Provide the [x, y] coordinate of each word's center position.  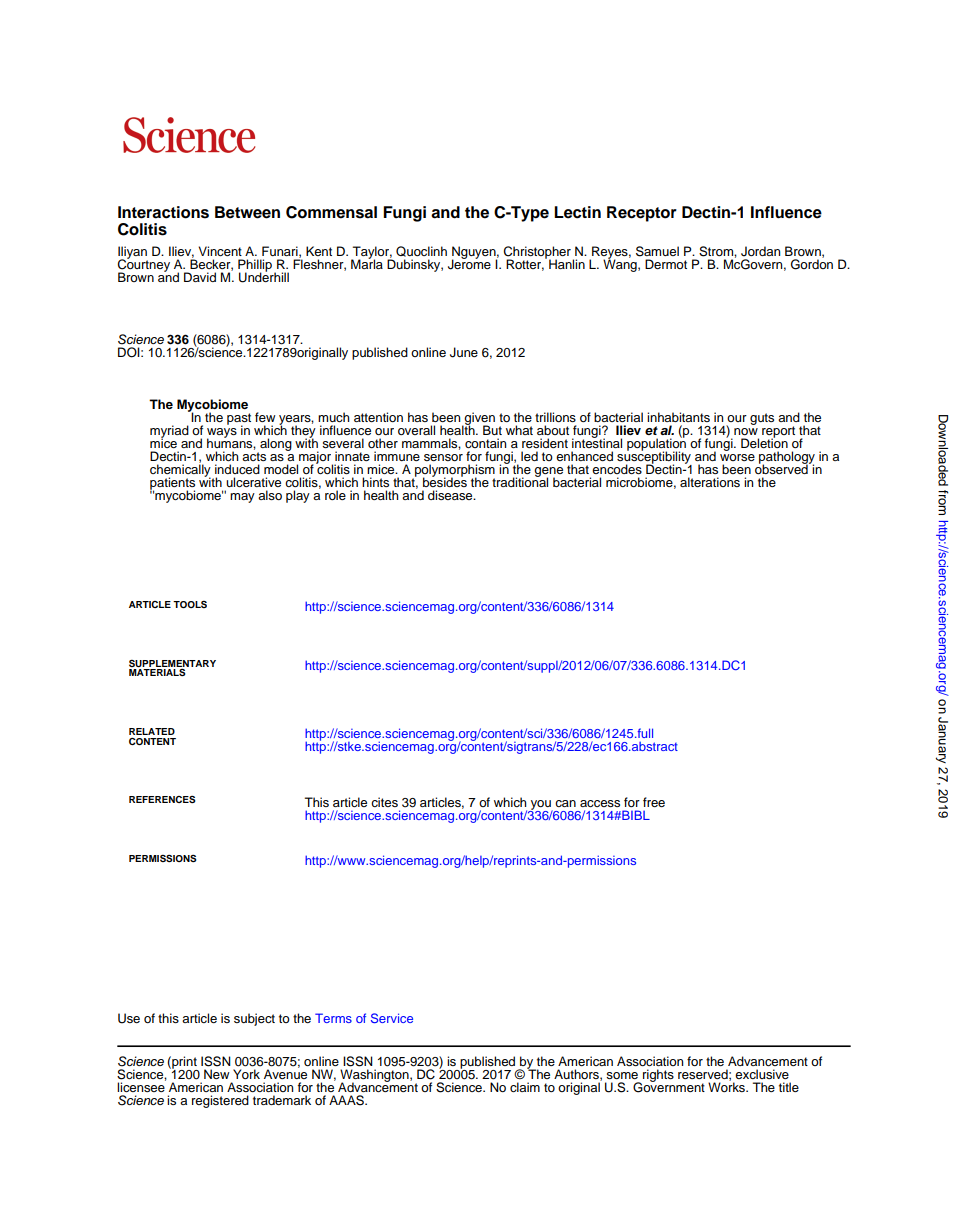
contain [485, 443]
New [216, 1074]
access [600, 803]
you [540, 806]
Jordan [760, 251]
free [654, 802]
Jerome [469, 263]
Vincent [220, 251]
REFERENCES [162, 799]
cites [384, 802]
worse [737, 457]
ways [222, 434]
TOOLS [190, 604]
